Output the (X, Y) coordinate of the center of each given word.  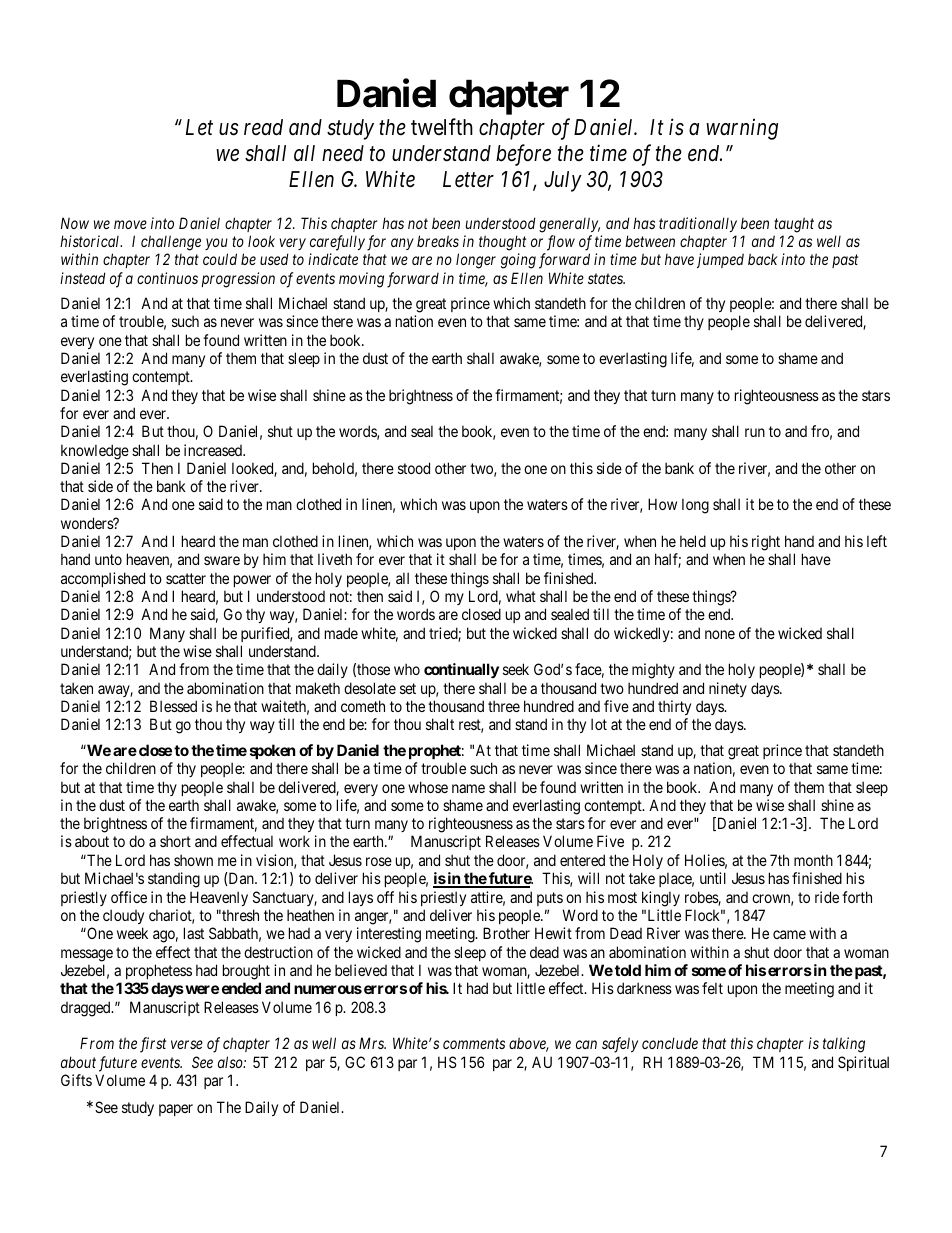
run (755, 432)
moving (361, 280)
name (468, 788)
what (521, 596)
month (813, 860)
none (720, 634)
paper (176, 1110)
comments (474, 1044)
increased (214, 450)
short (175, 841)
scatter (186, 578)
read (263, 127)
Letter (468, 179)
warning (742, 129)
